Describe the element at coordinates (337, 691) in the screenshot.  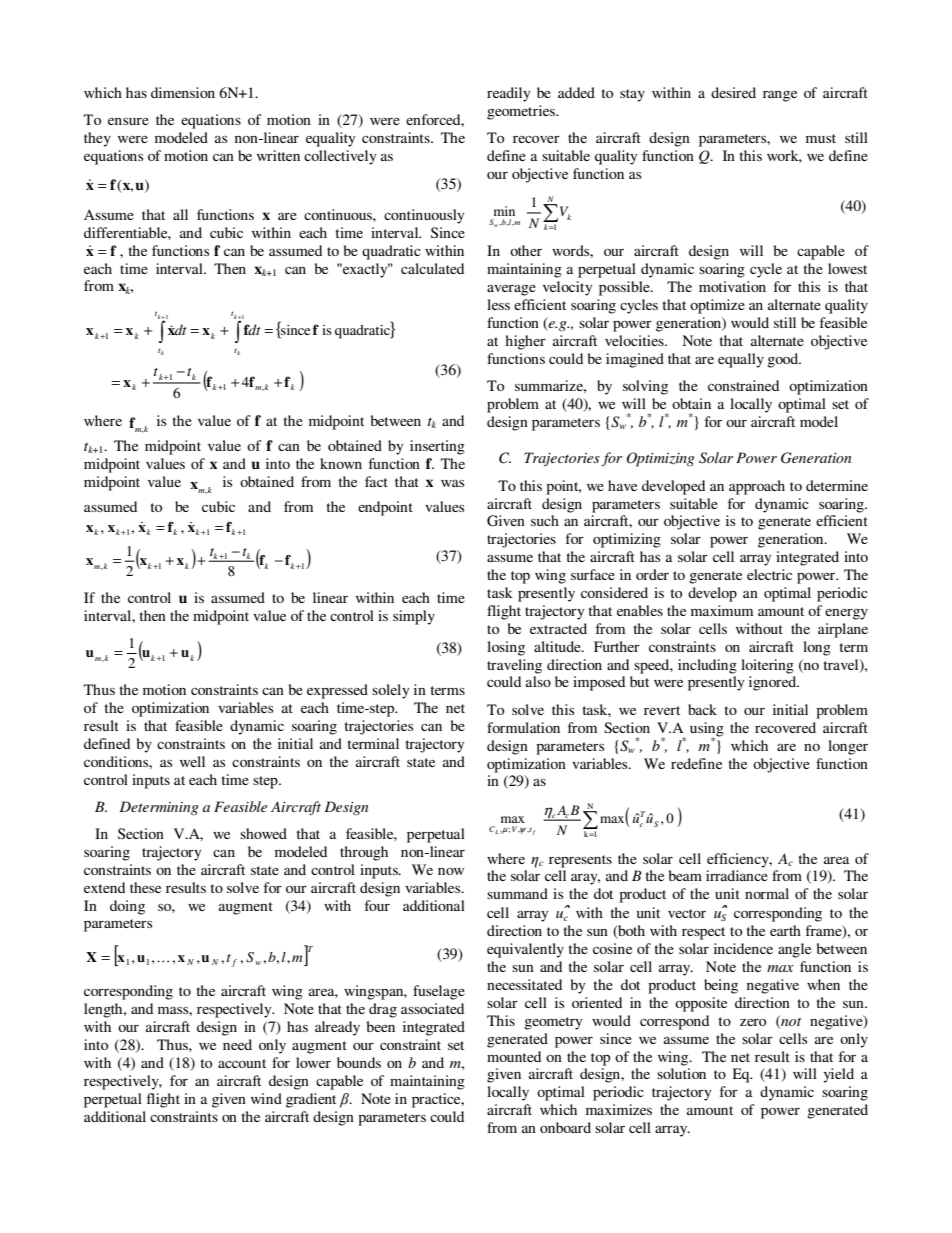
I see `expressed` at that location.
